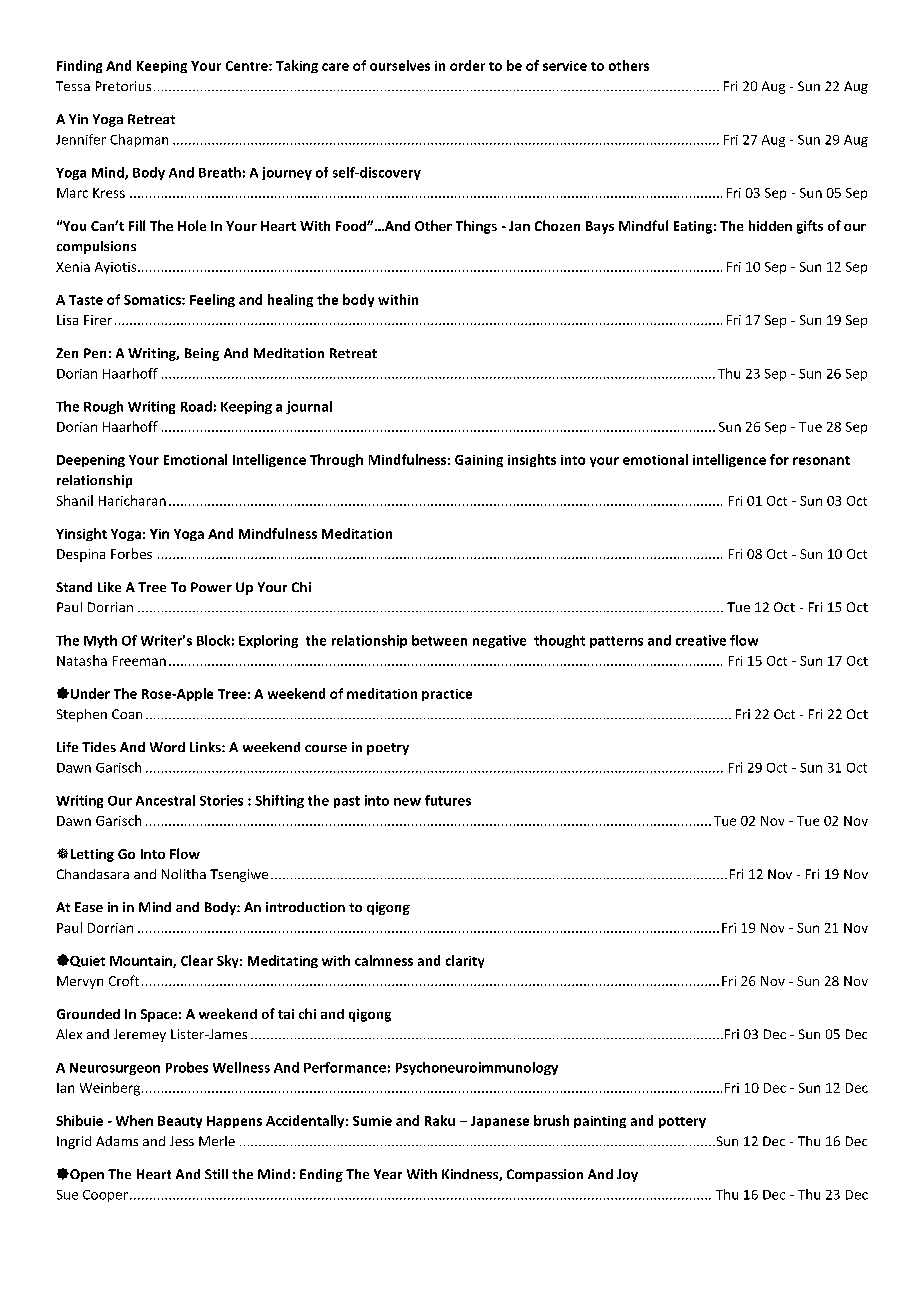 The height and width of the document is (1308, 924). I want to click on creative, so click(701, 640).
